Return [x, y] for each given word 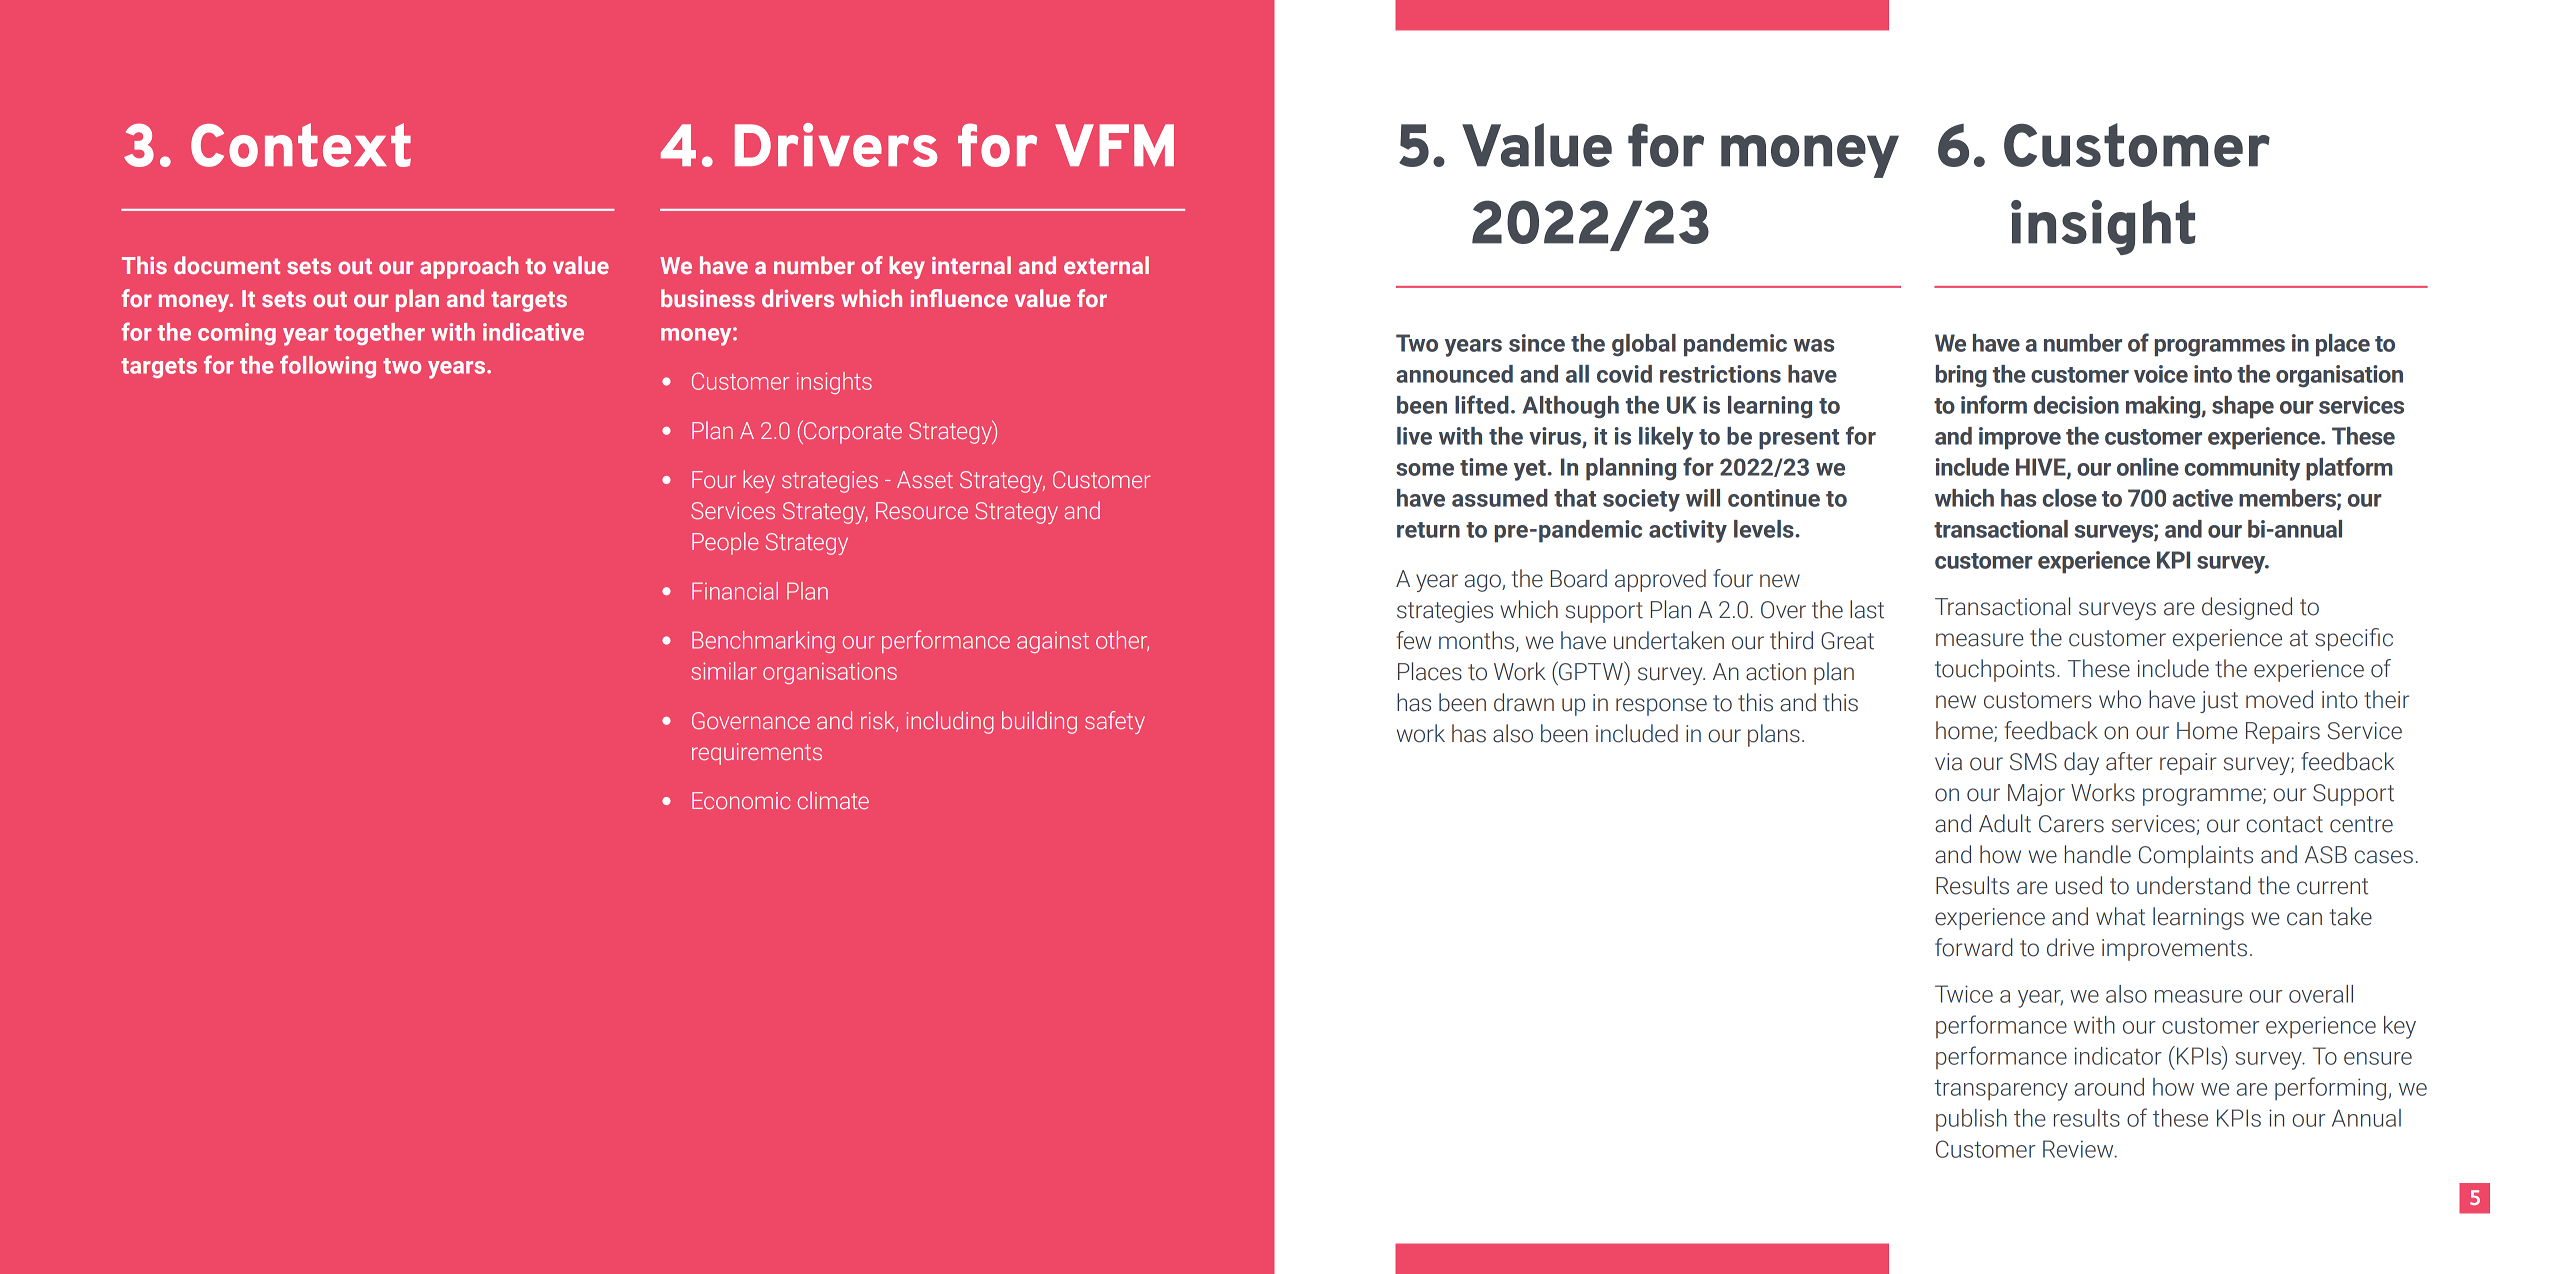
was [1814, 345]
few [1413, 640]
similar [724, 671]
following [328, 366]
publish [1971, 1120]
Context [301, 145]
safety [1115, 722]
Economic [741, 800]
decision [2076, 405]
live [1414, 436]
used [2079, 885]
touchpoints [1995, 670]
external [1106, 265]
